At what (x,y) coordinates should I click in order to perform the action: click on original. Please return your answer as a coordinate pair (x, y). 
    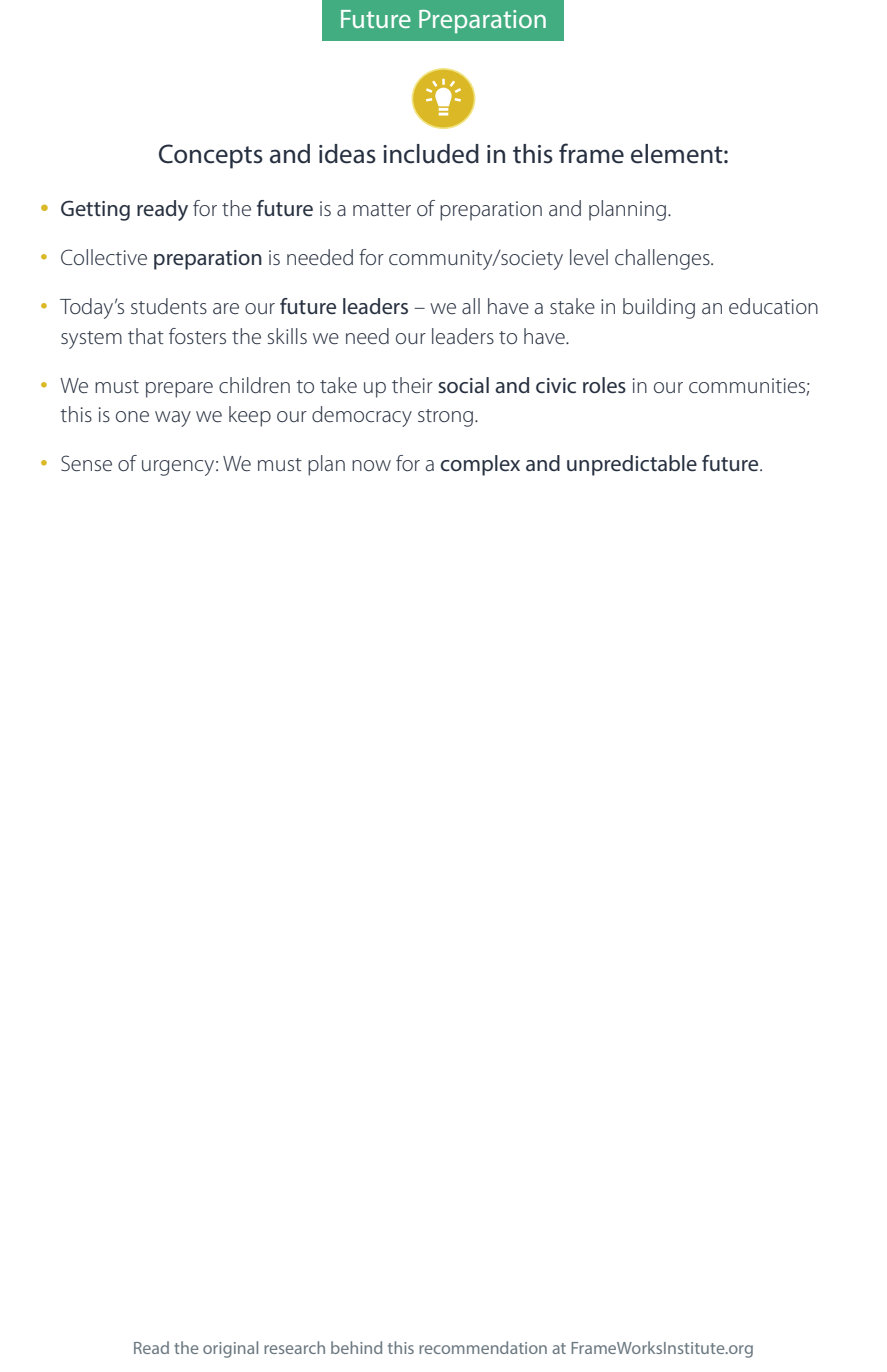
    Looking at the image, I should click on (230, 1349).
